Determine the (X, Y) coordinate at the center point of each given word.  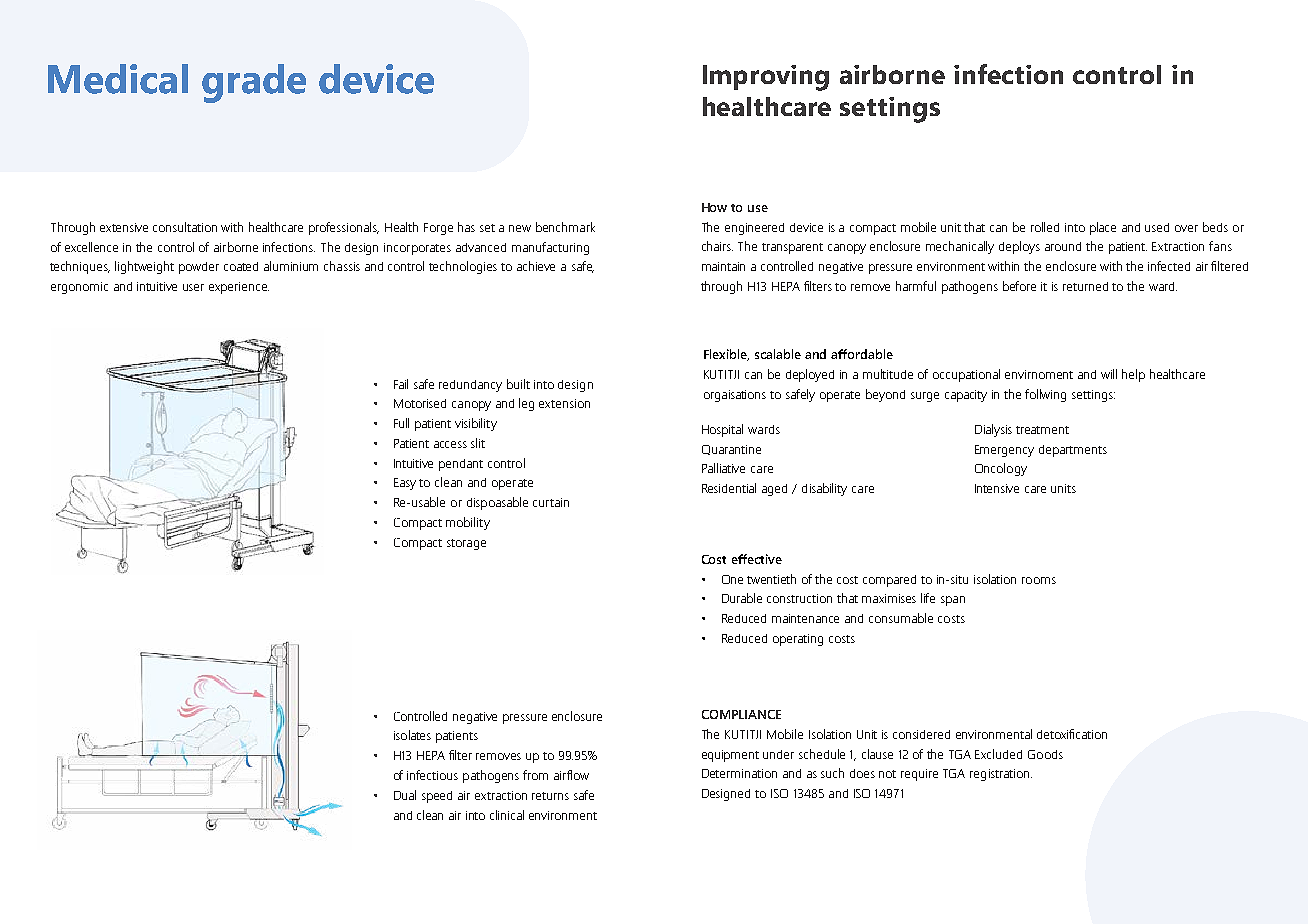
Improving (766, 78)
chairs (717, 246)
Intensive (997, 488)
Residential (729, 488)
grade (254, 83)
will (1109, 374)
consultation (185, 227)
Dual (405, 795)
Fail (401, 384)
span (953, 601)
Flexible (726, 355)
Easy (405, 484)
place (1103, 228)
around (1063, 246)
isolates (412, 735)
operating (798, 640)
